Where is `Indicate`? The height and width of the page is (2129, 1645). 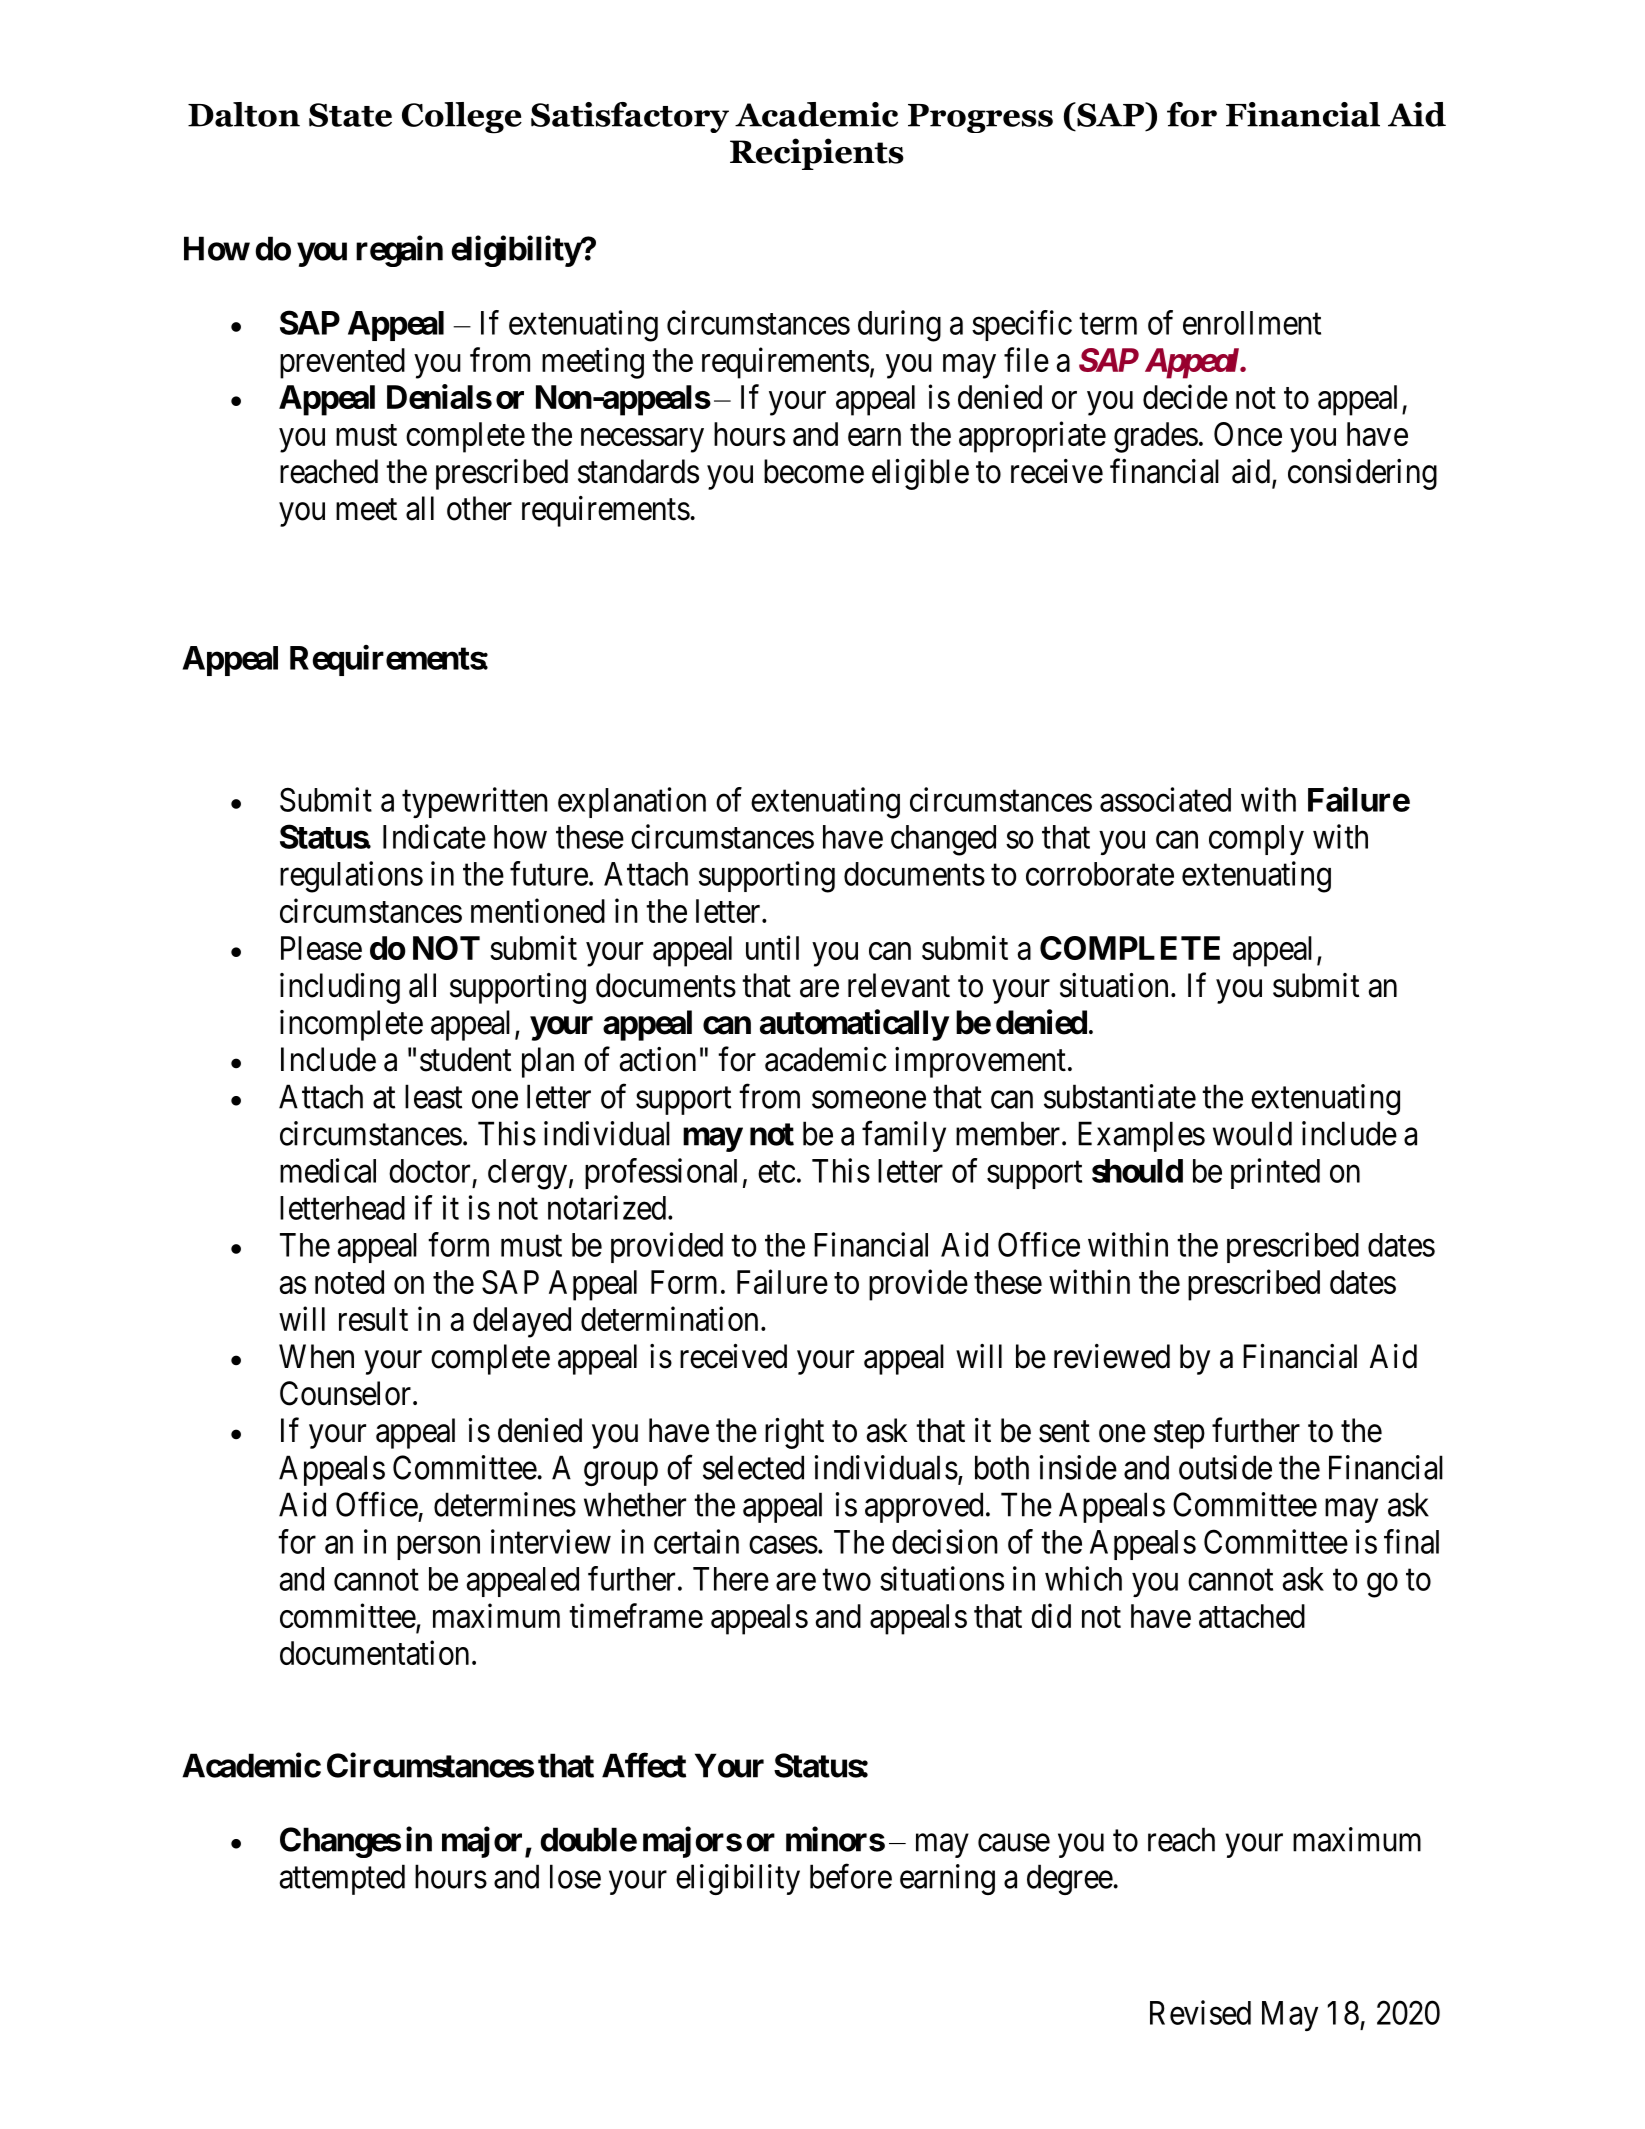
Indicate is located at coordinates (434, 836).
